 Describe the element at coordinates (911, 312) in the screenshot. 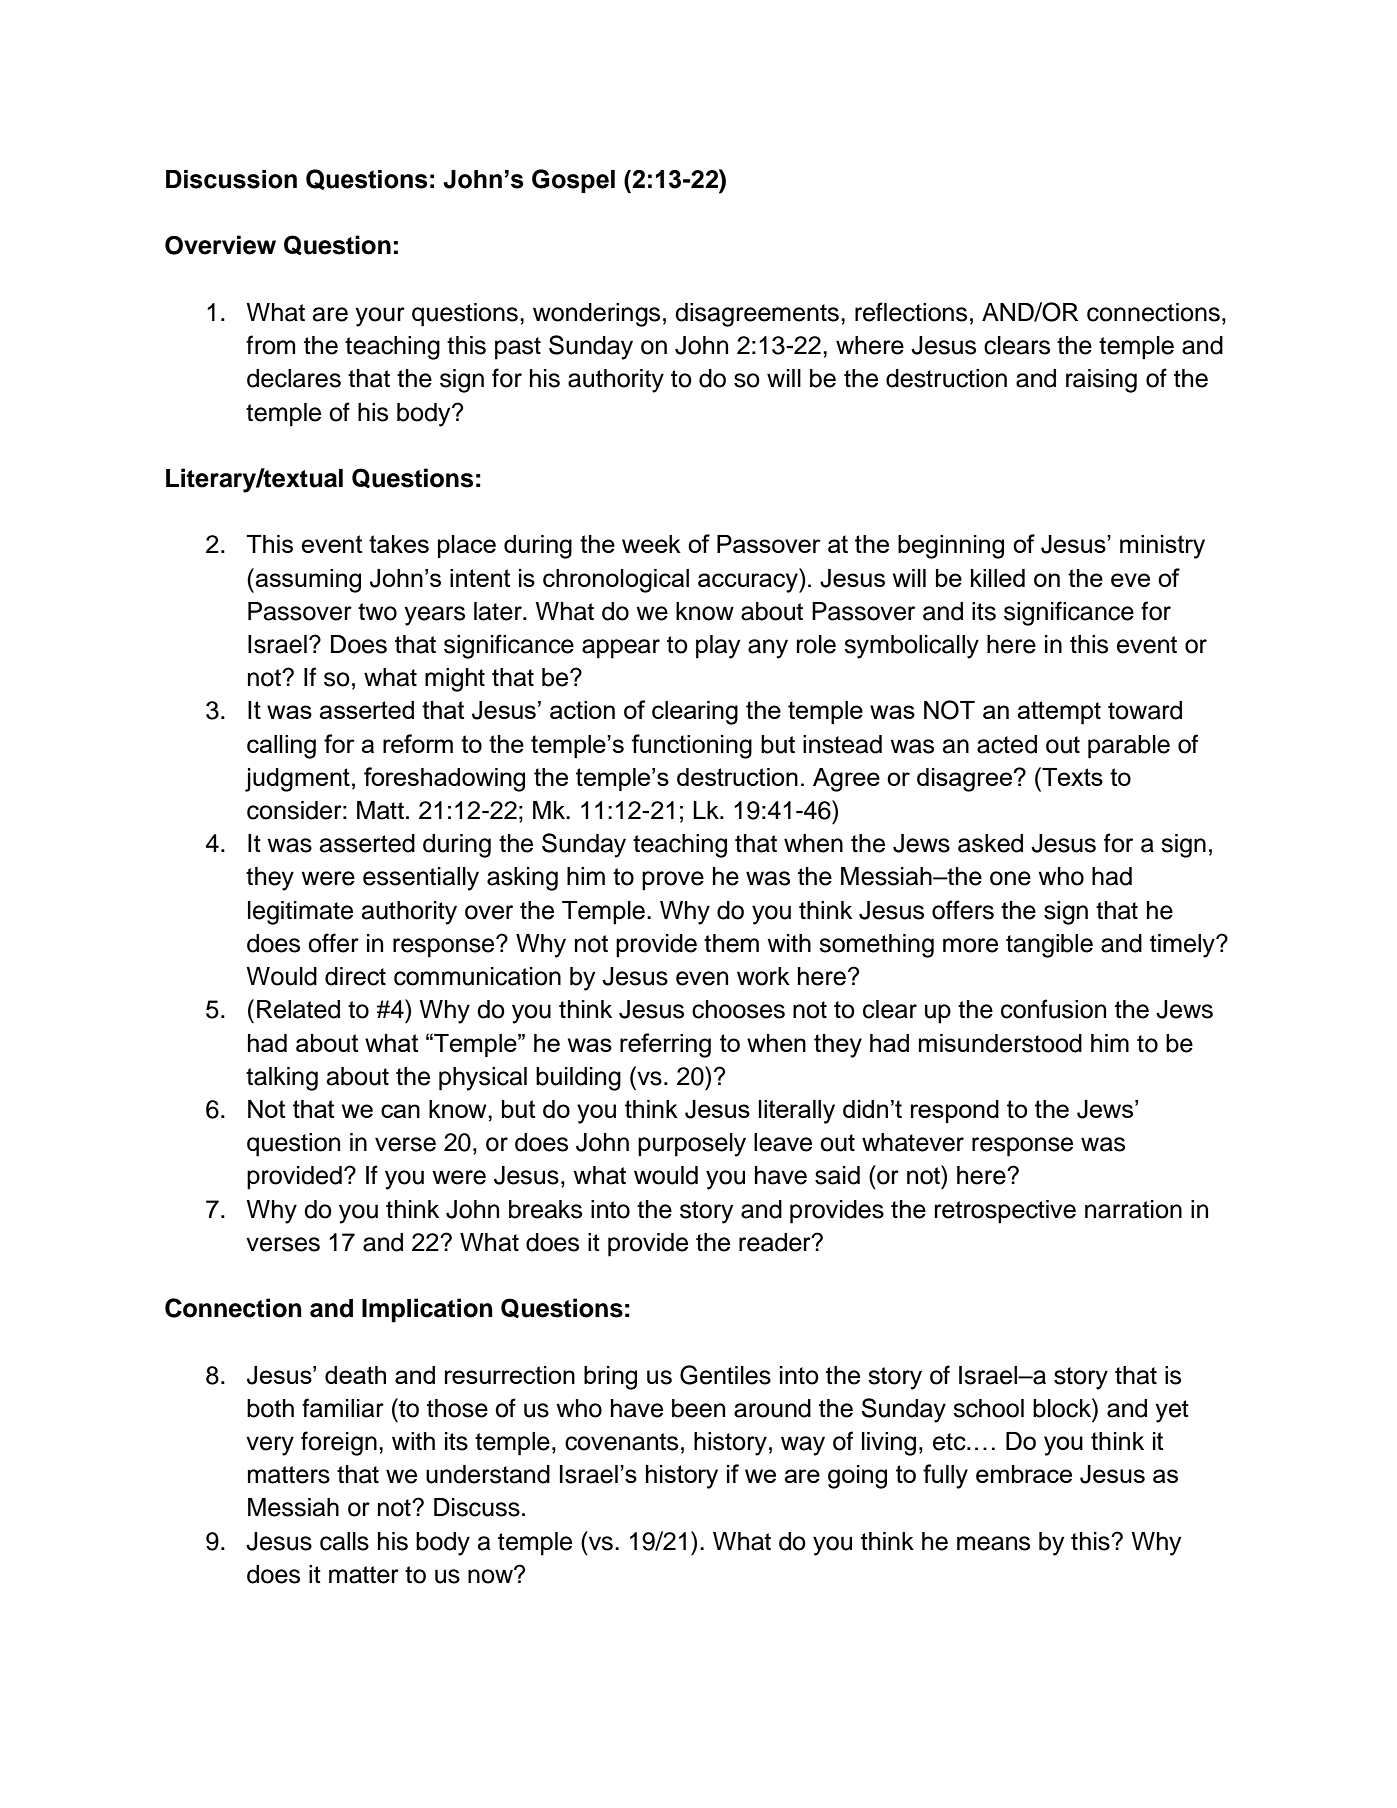

I see `reflections` at that location.
